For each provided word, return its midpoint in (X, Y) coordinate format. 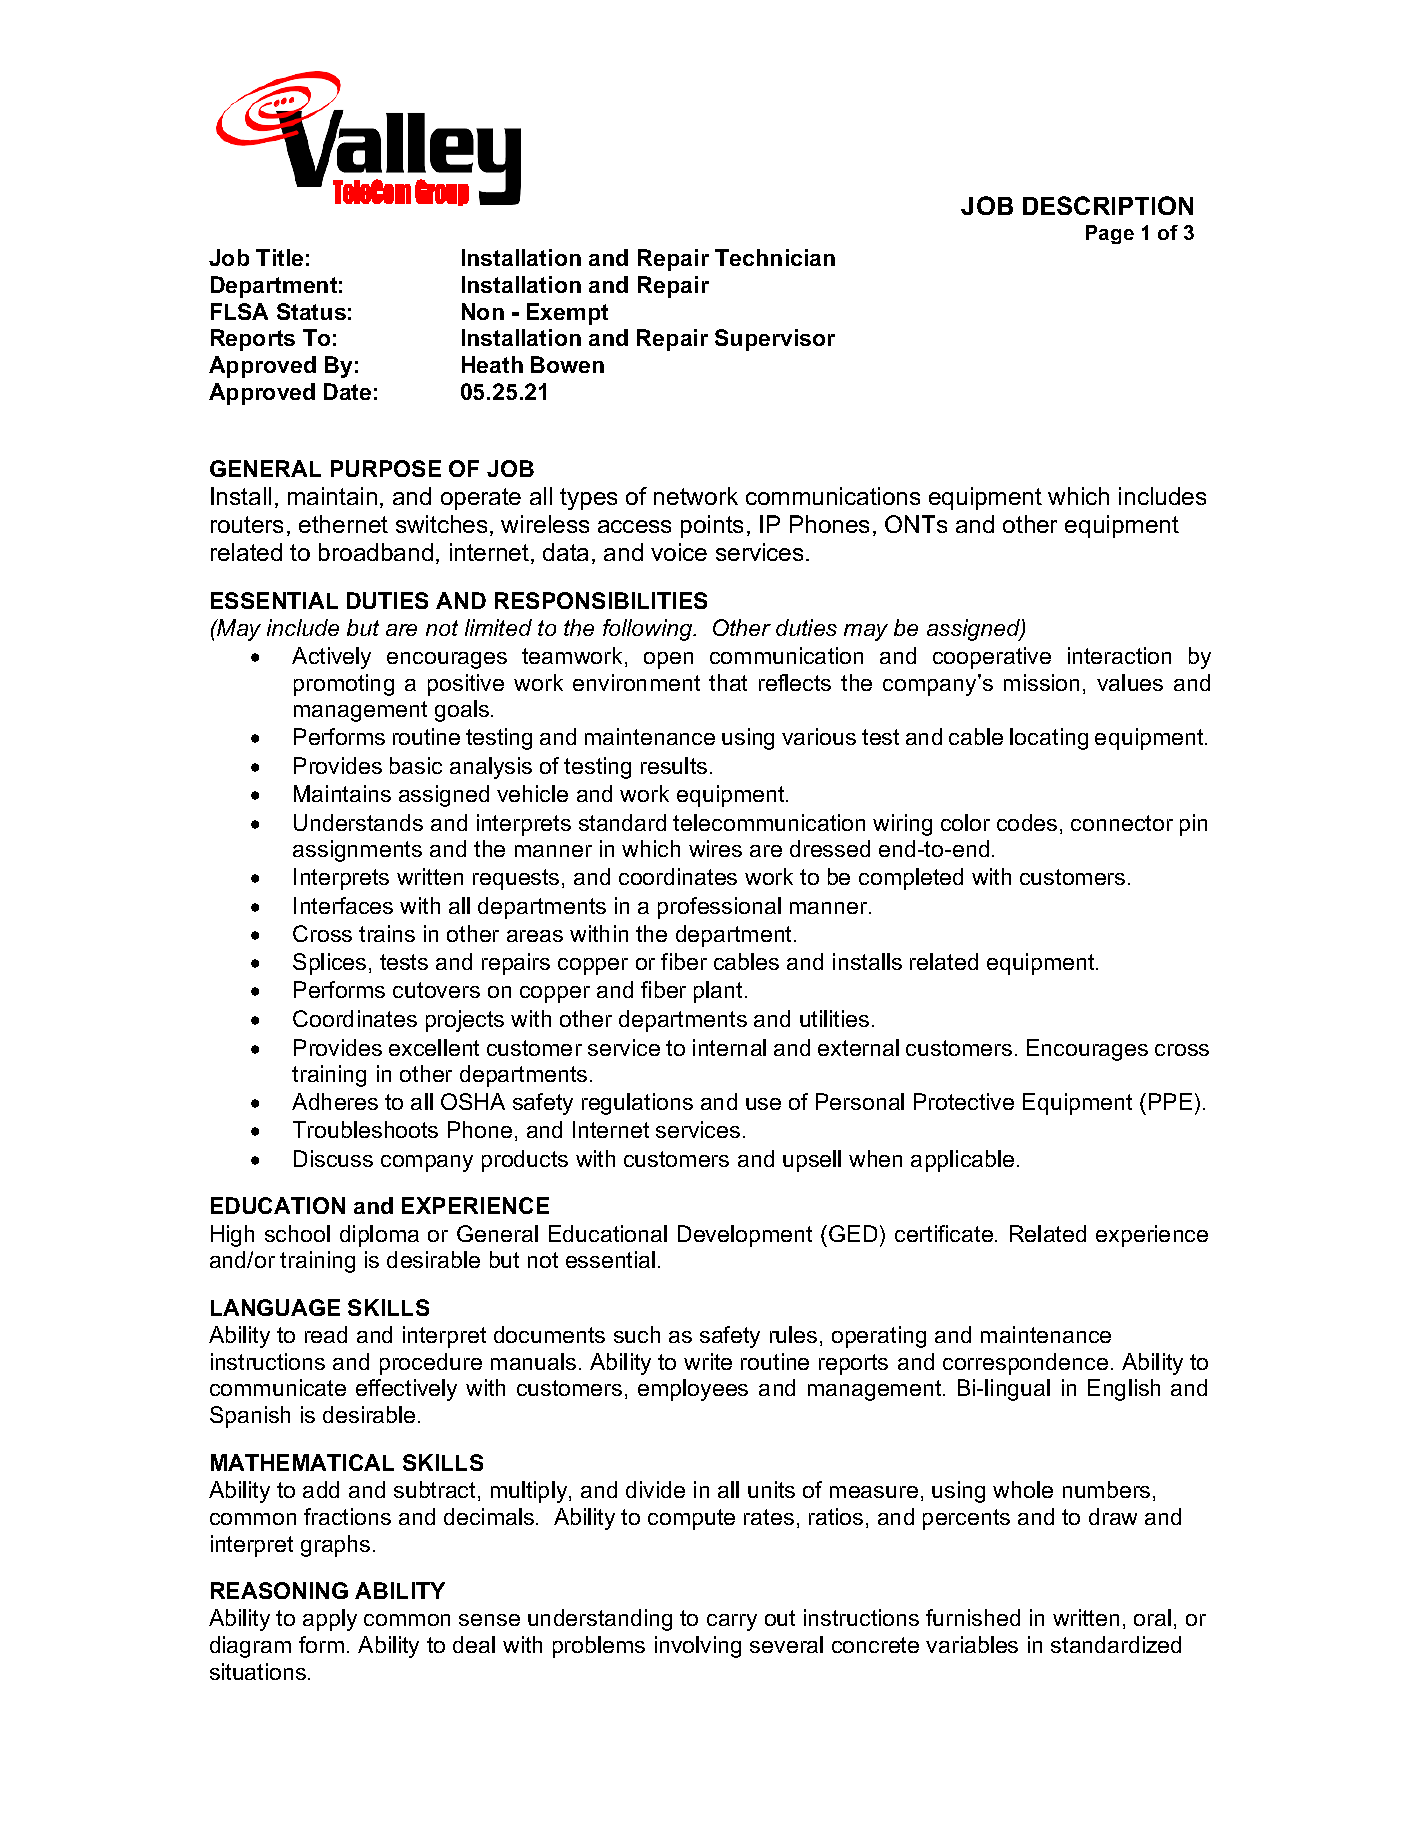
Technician (775, 257)
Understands (358, 822)
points (712, 526)
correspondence (1025, 1364)
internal (729, 1047)
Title (279, 257)
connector (1122, 823)
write (708, 1361)
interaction (1119, 655)
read (326, 1334)
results (674, 765)
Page (1110, 234)
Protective (964, 1101)
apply (330, 1620)
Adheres (335, 1101)
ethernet (343, 524)
